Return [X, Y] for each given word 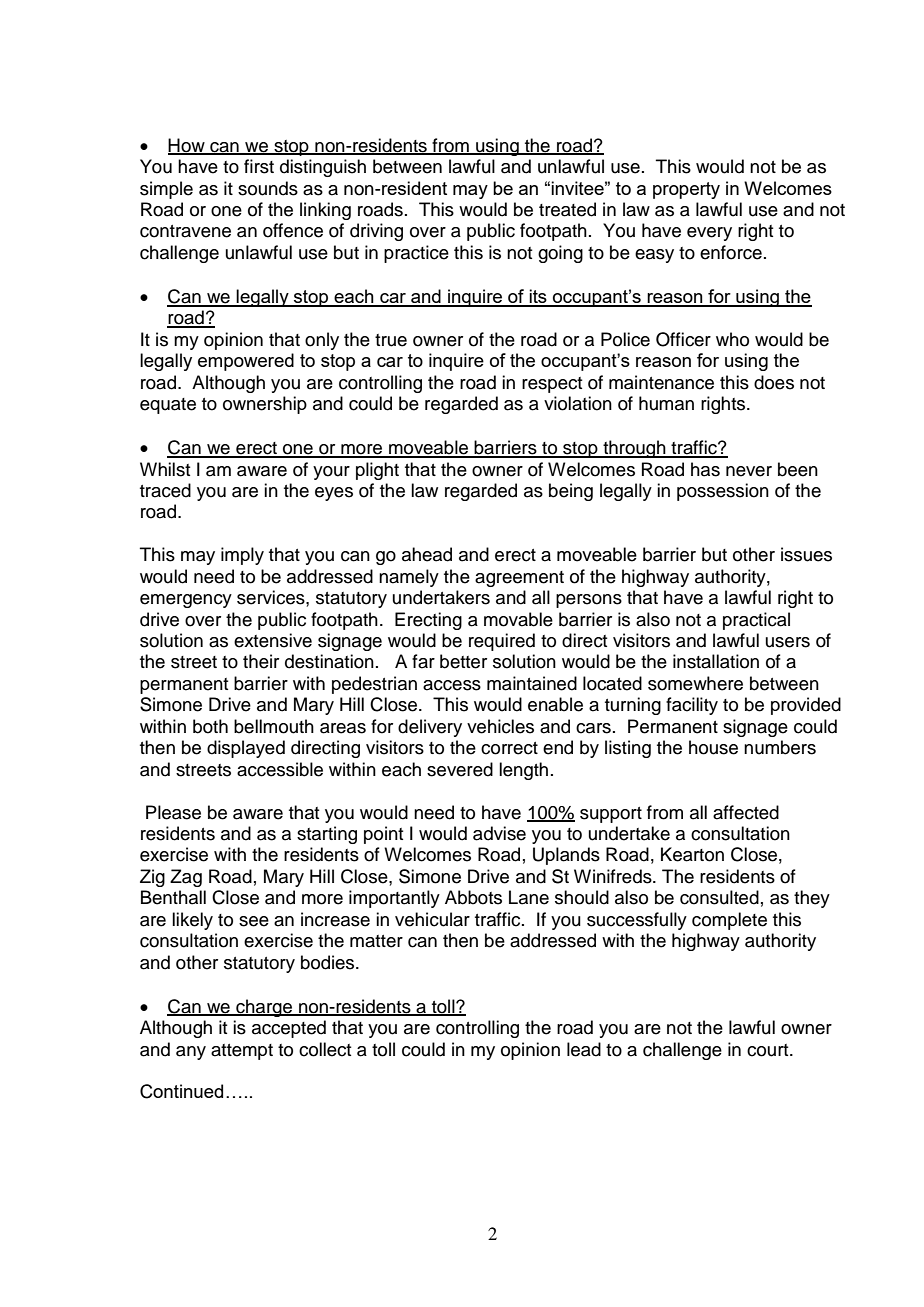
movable [518, 619]
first [259, 166]
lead [584, 1049]
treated [567, 209]
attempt [242, 1052]
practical [756, 621]
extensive [273, 640]
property [686, 190]
